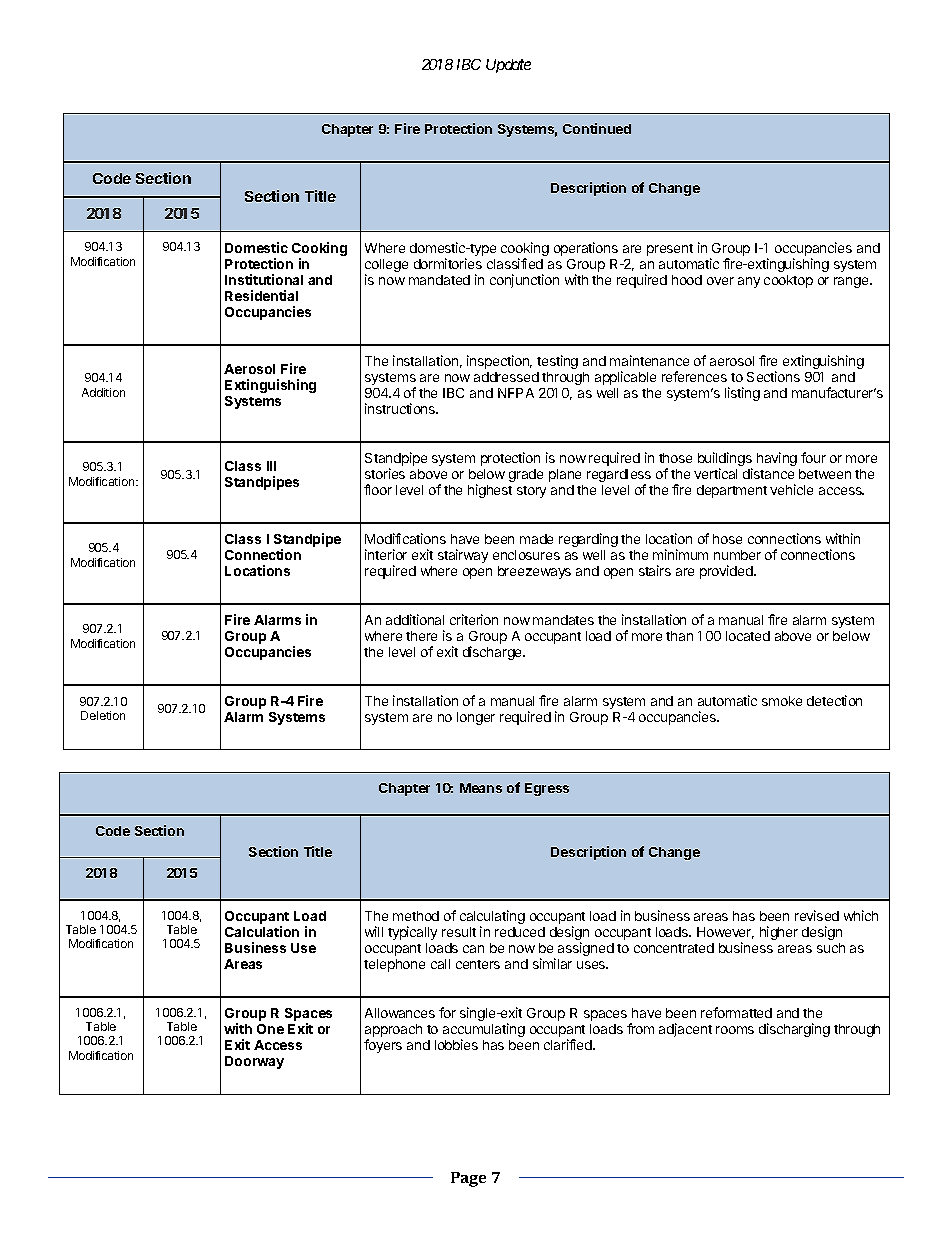  Describe the element at coordinates (492, 918) in the image. I see `calculating` at that location.
